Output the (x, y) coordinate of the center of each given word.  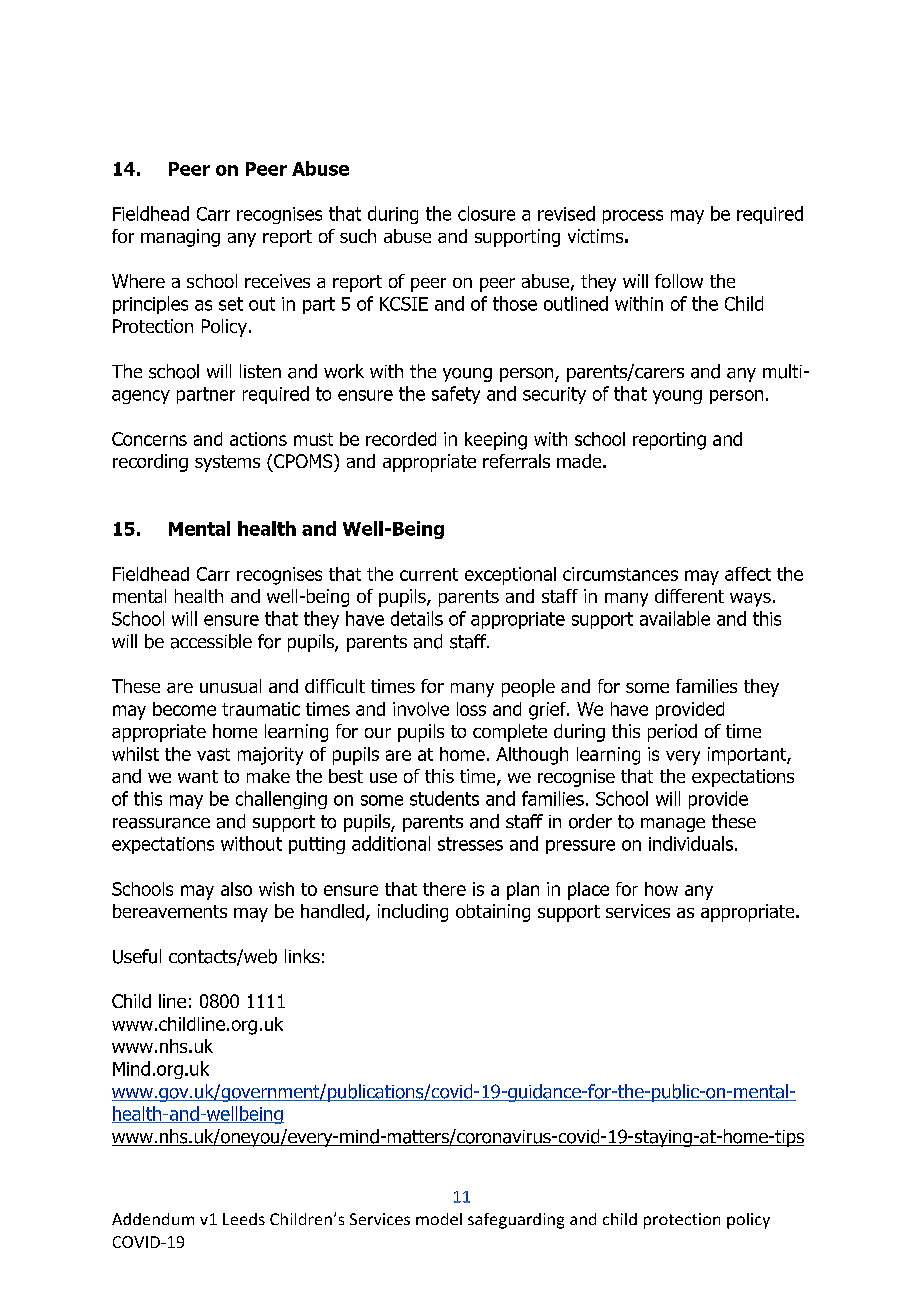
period (672, 733)
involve (421, 709)
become (184, 709)
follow (679, 281)
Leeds (244, 1219)
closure (486, 213)
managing (180, 238)
